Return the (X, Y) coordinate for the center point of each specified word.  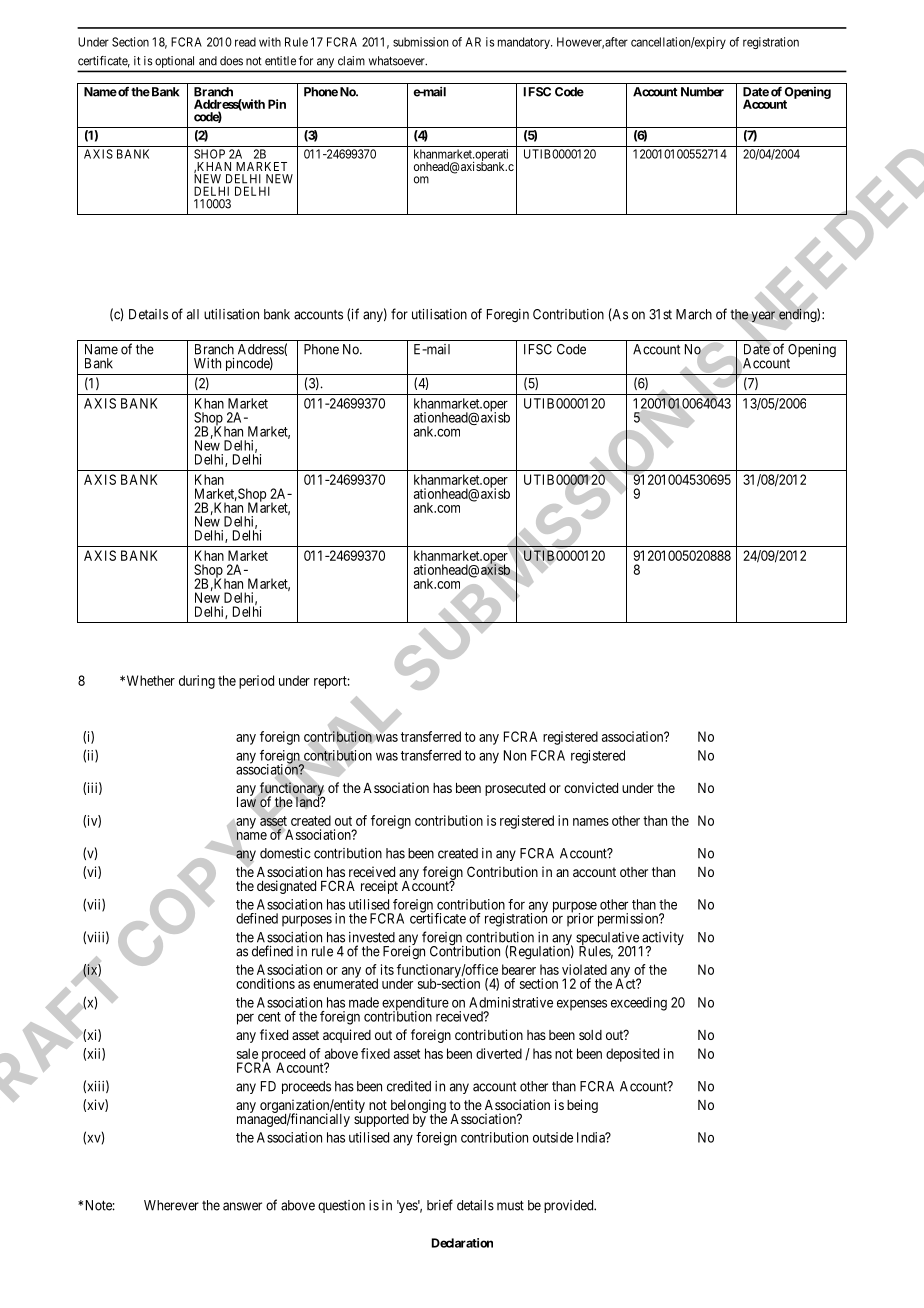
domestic (285, 853)
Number (702, 92)
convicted (591, 787)
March (694, 314)
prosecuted (515, 789)
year (763, 316)
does (231, 61)
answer (242, 1206)
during (197, 682)
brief (440, 1205)
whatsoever (398, 61)
